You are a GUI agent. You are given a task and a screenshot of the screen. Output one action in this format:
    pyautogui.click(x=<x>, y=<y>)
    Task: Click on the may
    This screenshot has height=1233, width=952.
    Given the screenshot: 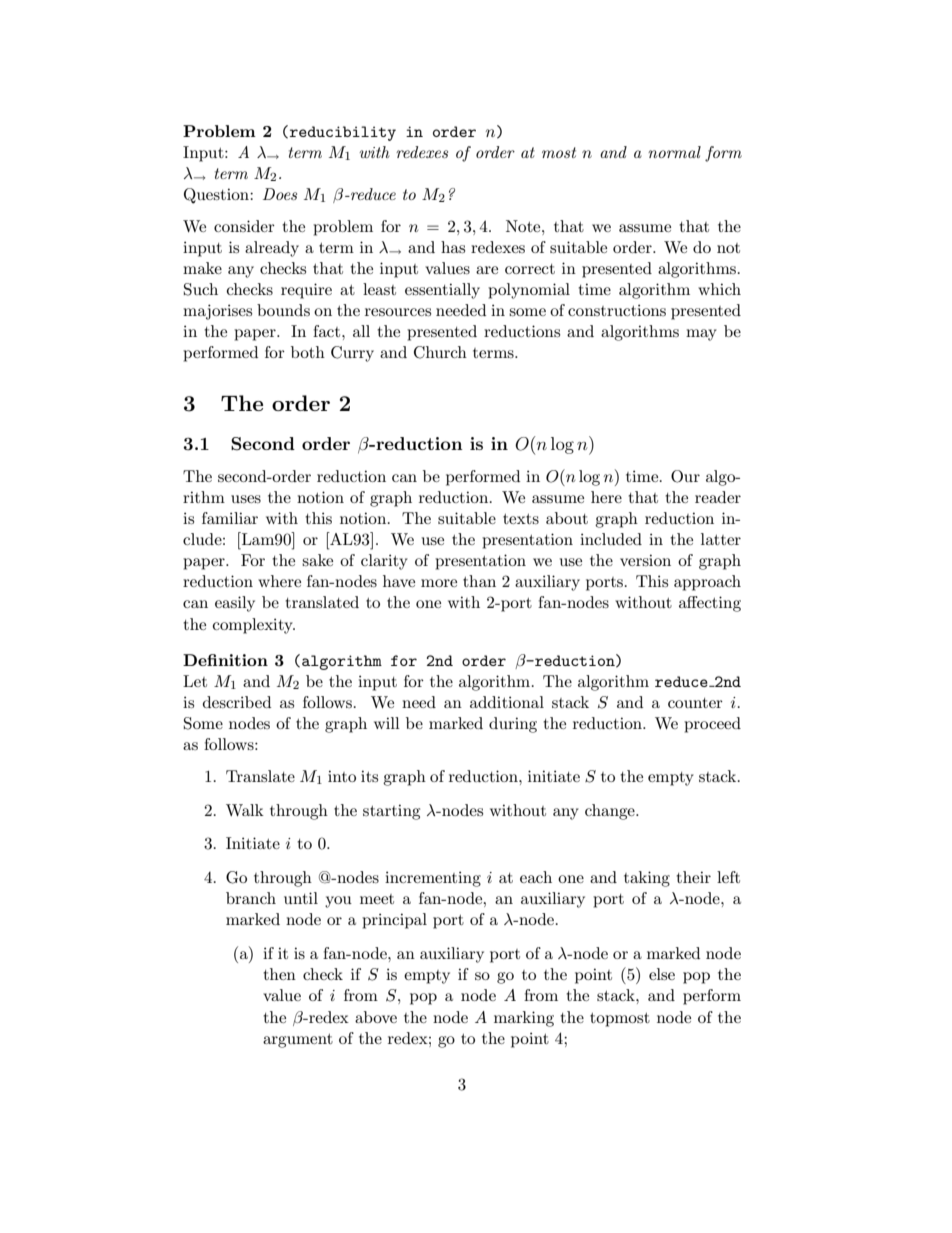 What is the action you would take?
    pyautogui.click(x=701, y=335)
